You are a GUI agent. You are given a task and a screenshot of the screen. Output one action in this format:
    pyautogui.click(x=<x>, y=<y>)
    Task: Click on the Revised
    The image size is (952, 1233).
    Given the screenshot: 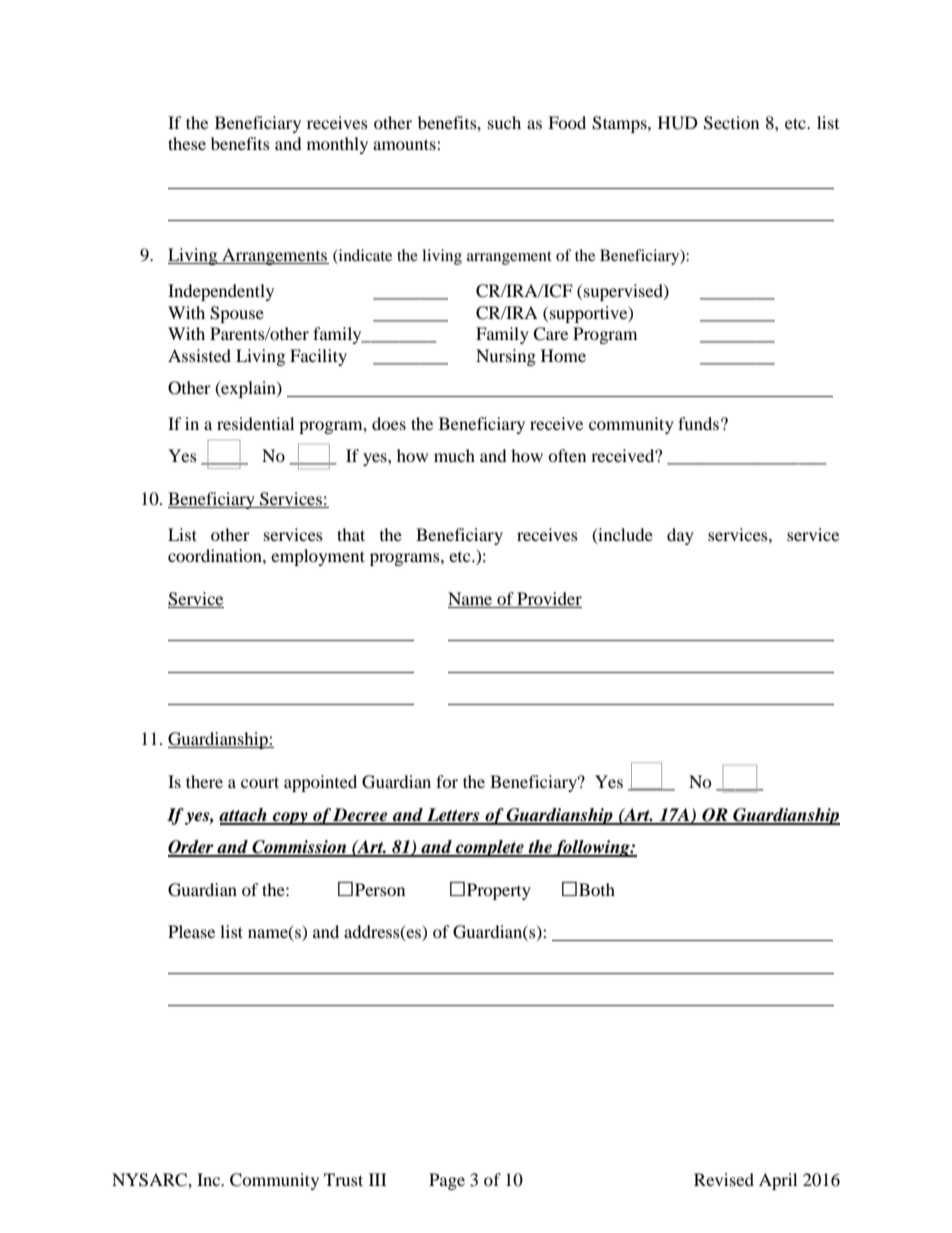 What is the action you would take?
    pyautogui.click(x=724, y=1179)
